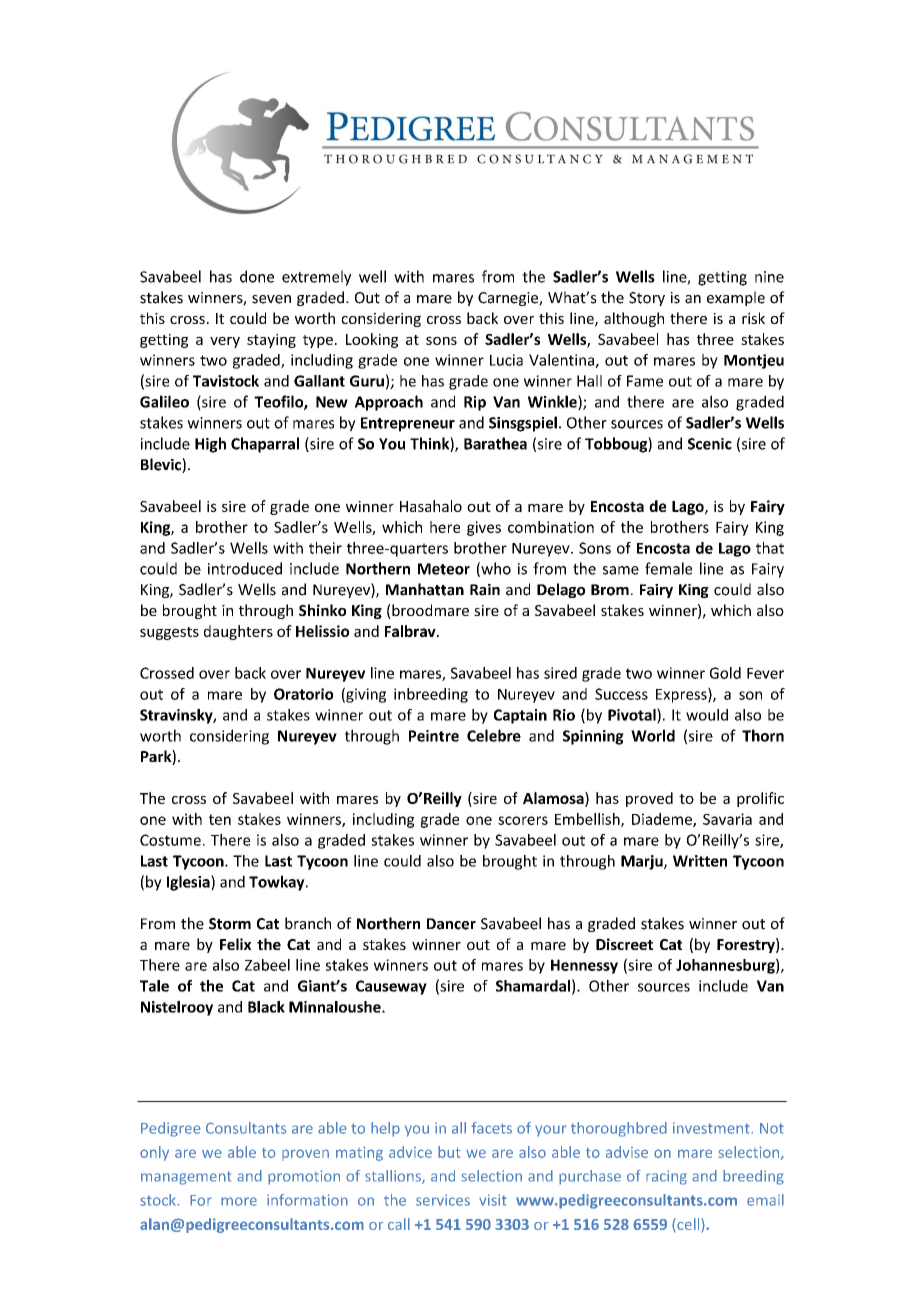 The image size is (924, 1308). What do you see at coordinates (235, 944) in the screenshot?
I see `Felix` at bounding box center [235, 944].
